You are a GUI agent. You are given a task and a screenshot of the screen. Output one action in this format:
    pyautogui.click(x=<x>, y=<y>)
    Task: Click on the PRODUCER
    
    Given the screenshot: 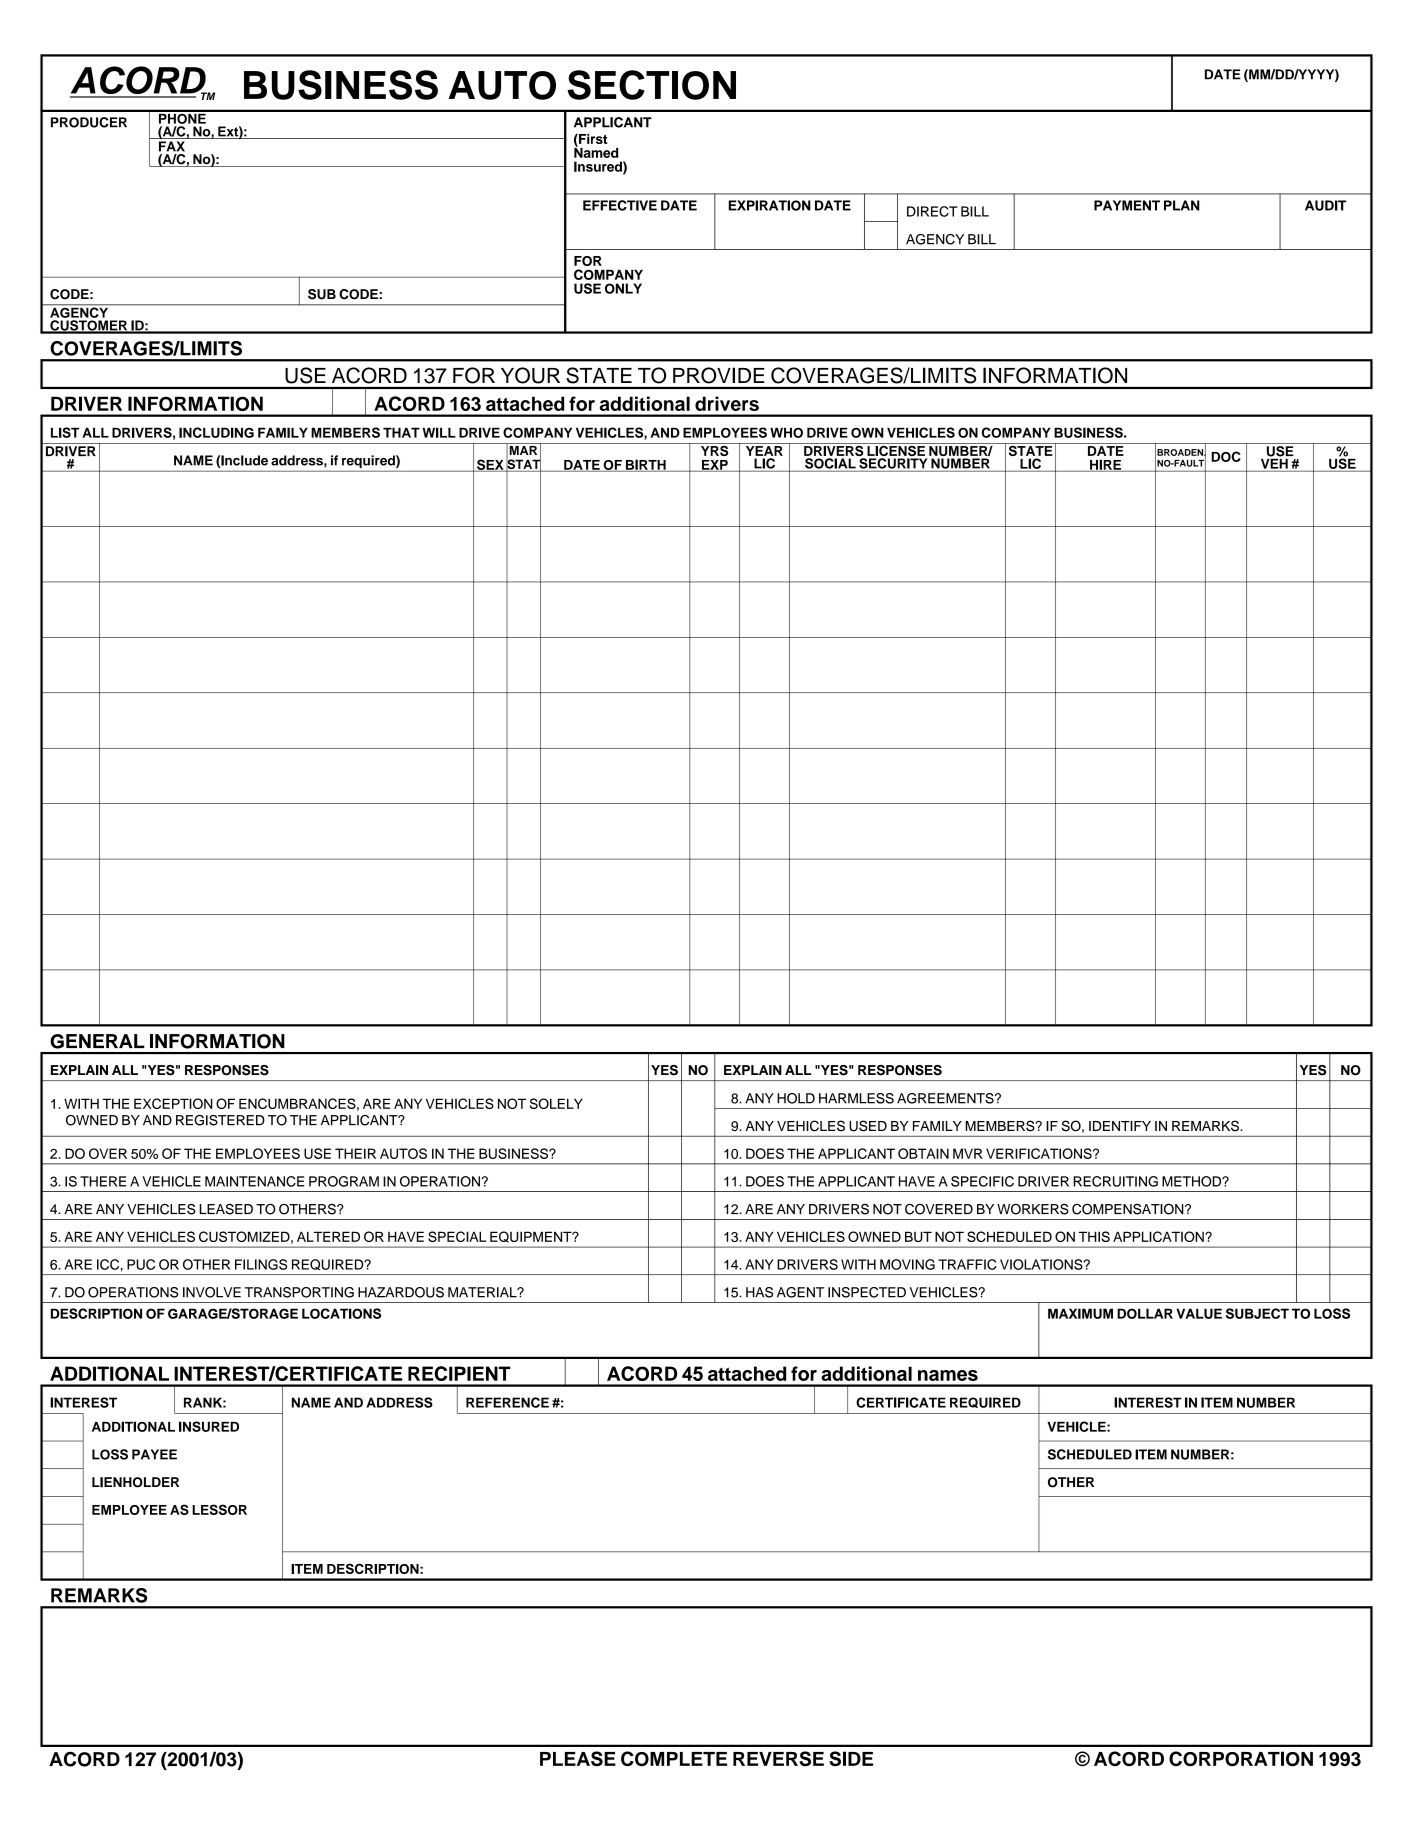 What is the action you would take?
    pyautogui.click(x=89, y=122)
